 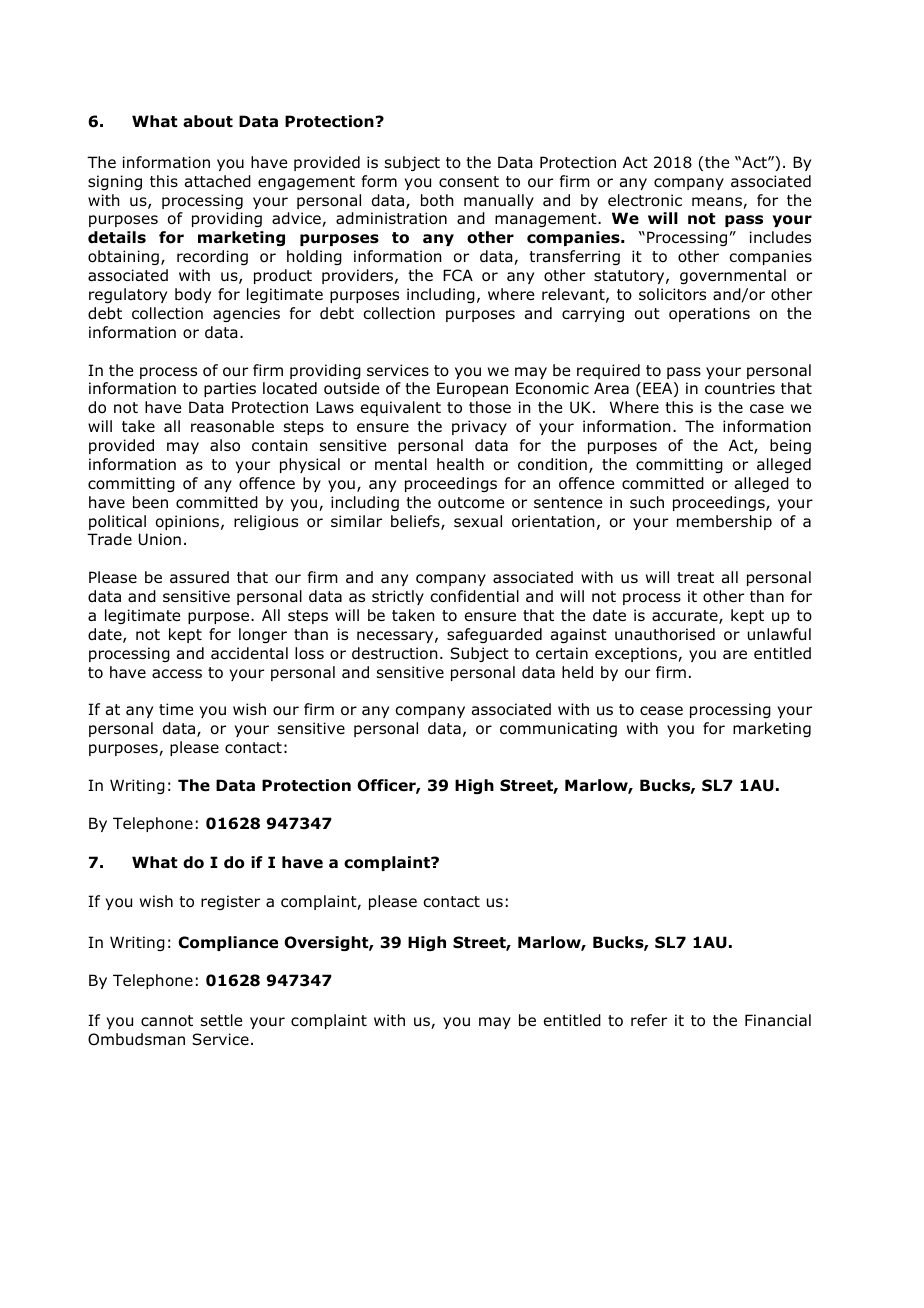 What do you see at coordinates (474, 596) in the document?
I see `confidential` at bounding box center [474, 596].
